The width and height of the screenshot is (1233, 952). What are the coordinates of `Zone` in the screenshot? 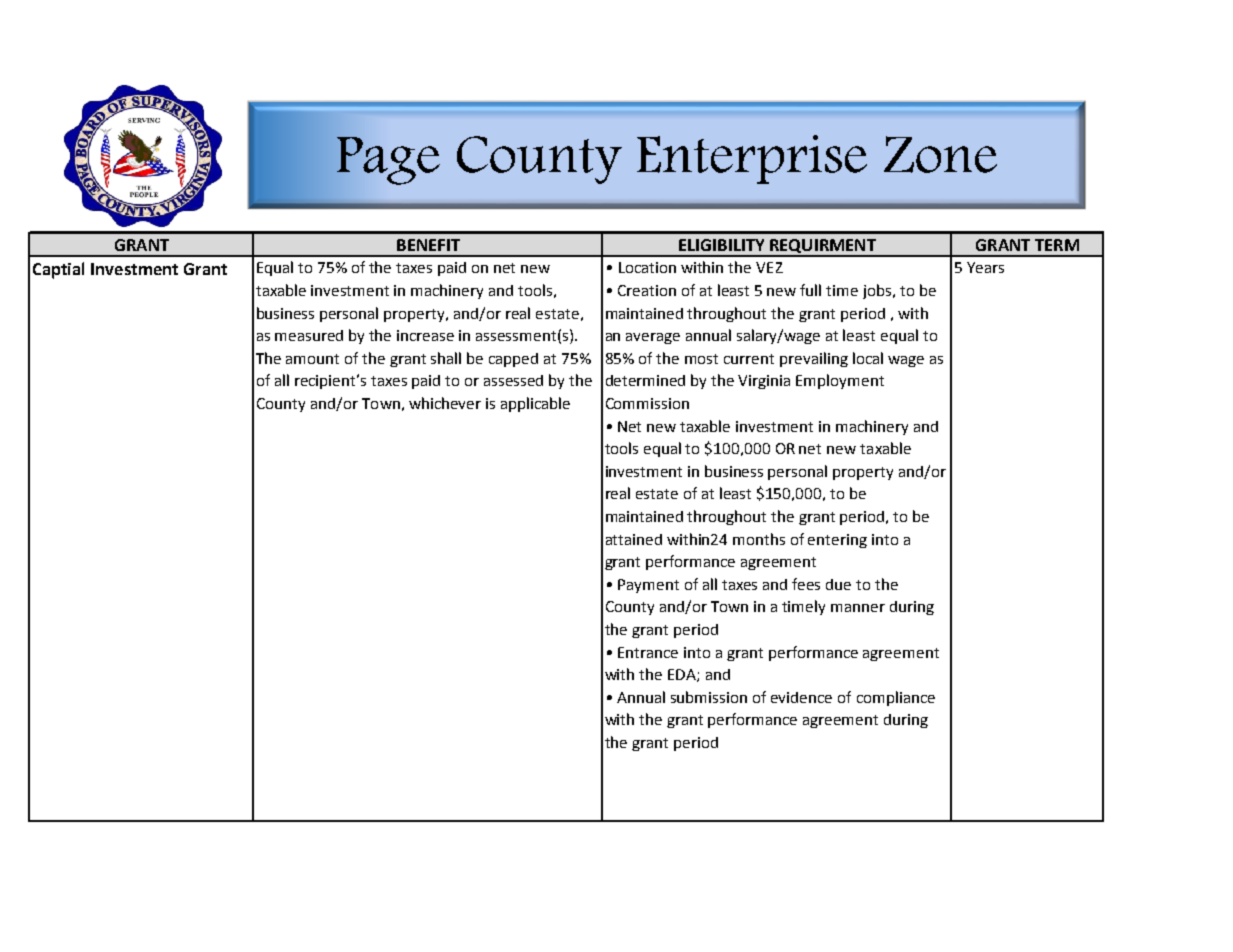 It's located at (940, 154).
